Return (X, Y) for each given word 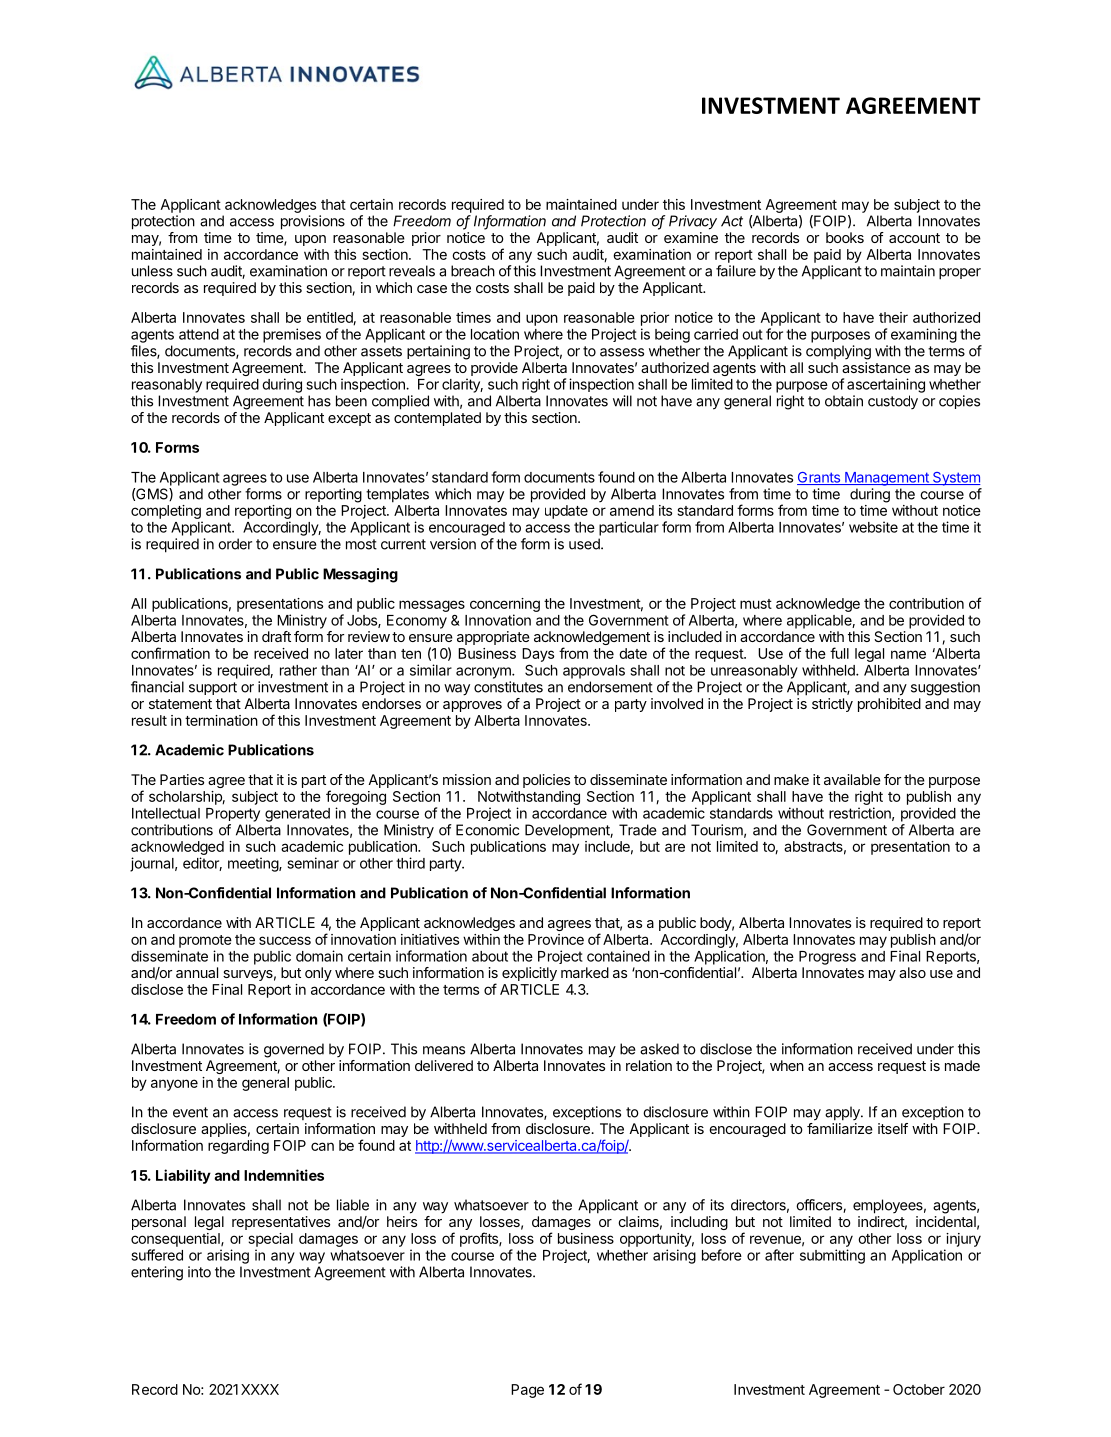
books (845, 237)
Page (527, 1391)
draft (276, 636)
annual (197, 972)
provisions (313, 222)
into (199, 1272)
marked (585, 972)
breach (473, 271)
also (912, 972)
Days (538, 655)
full (839, 653)
